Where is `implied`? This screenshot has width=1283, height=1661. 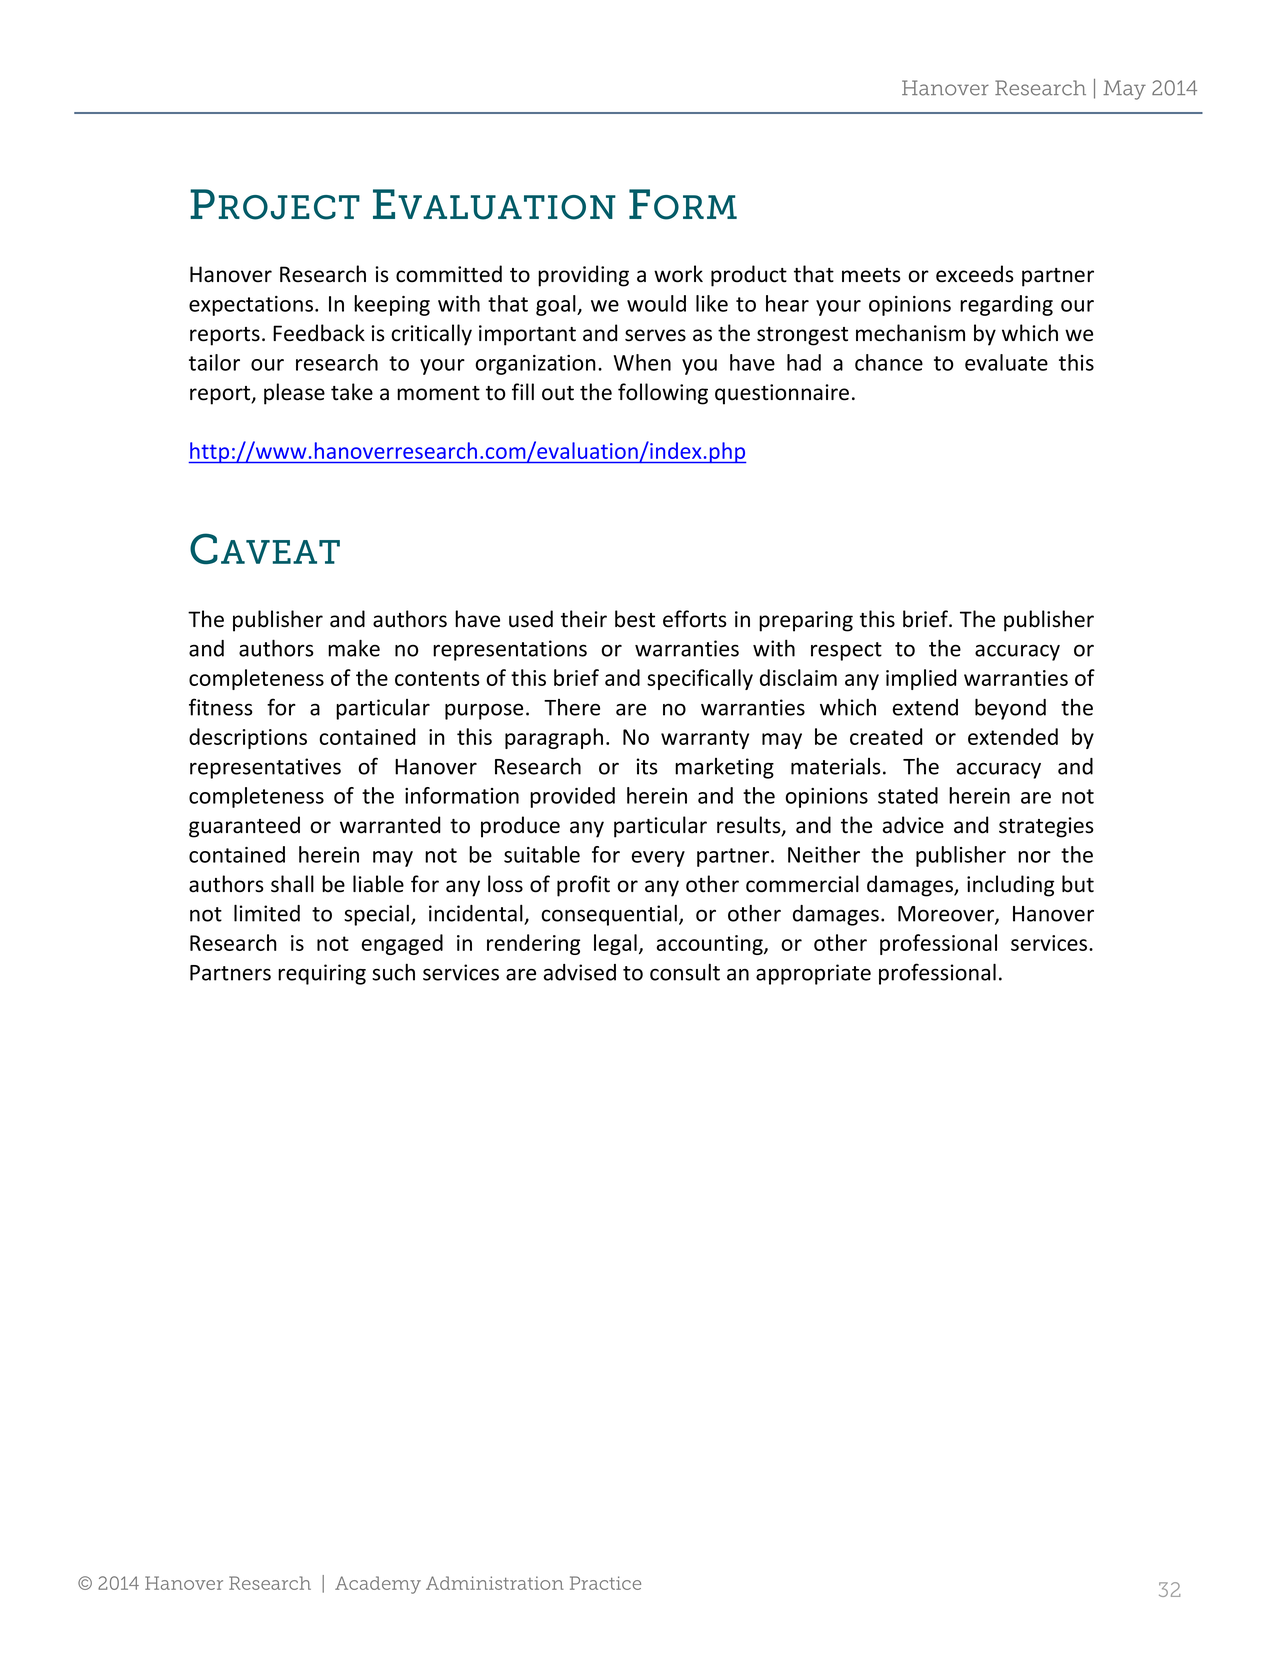 implied is located at coordinates (921, 679).
